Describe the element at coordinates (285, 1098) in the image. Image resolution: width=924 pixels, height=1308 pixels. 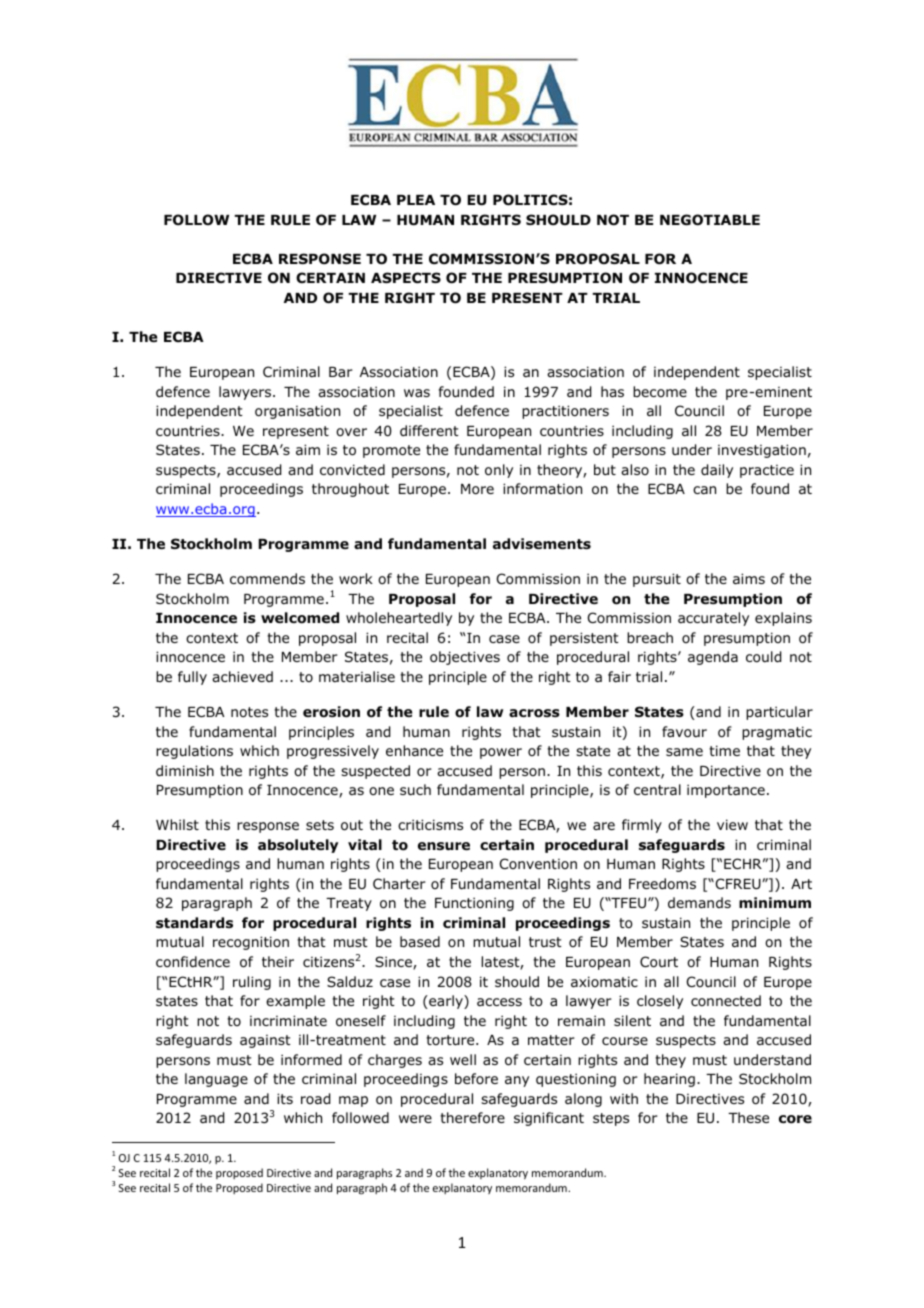
I see `its` at that location.
